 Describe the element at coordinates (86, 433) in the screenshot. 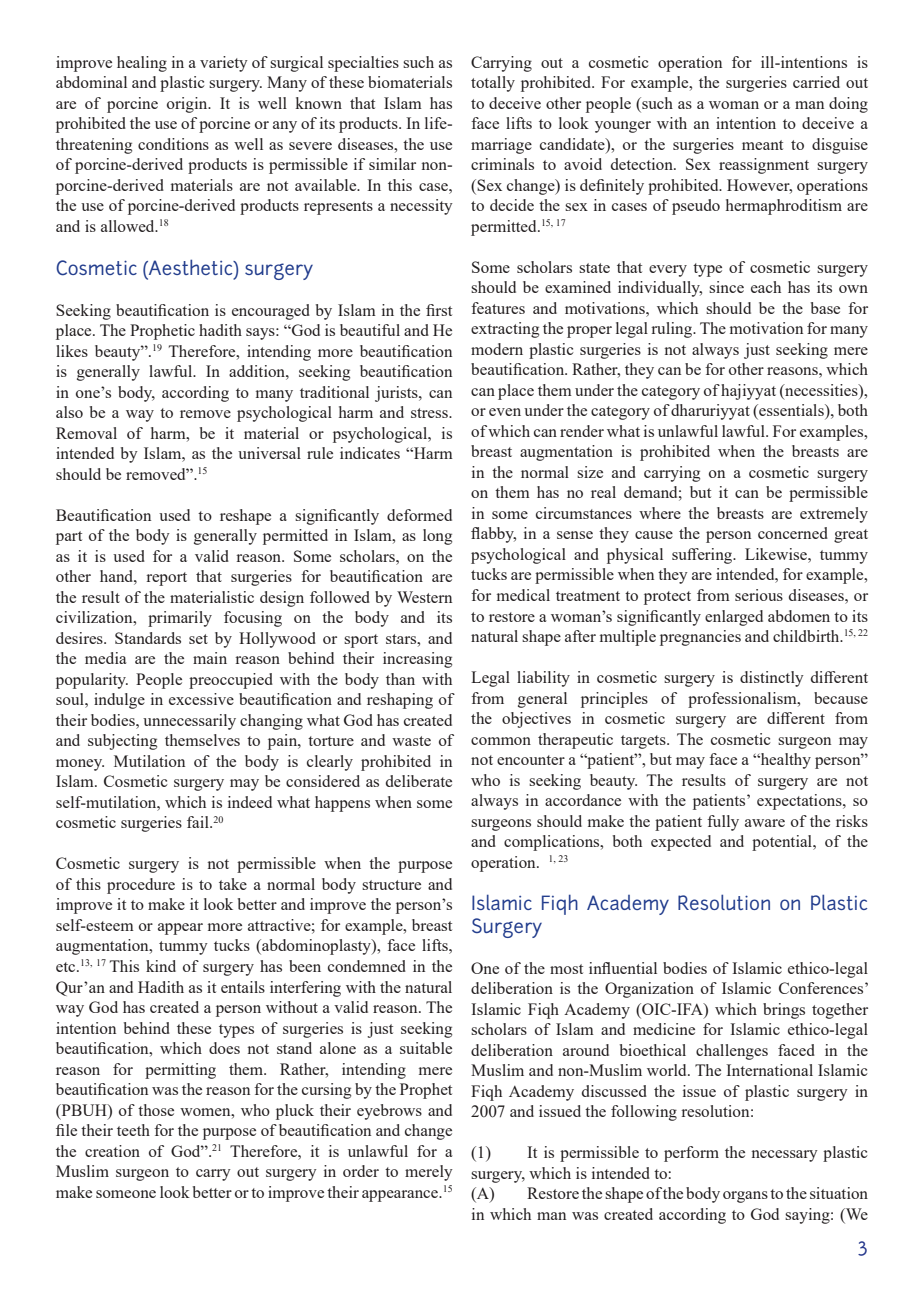

I see `Removal` at that location.
